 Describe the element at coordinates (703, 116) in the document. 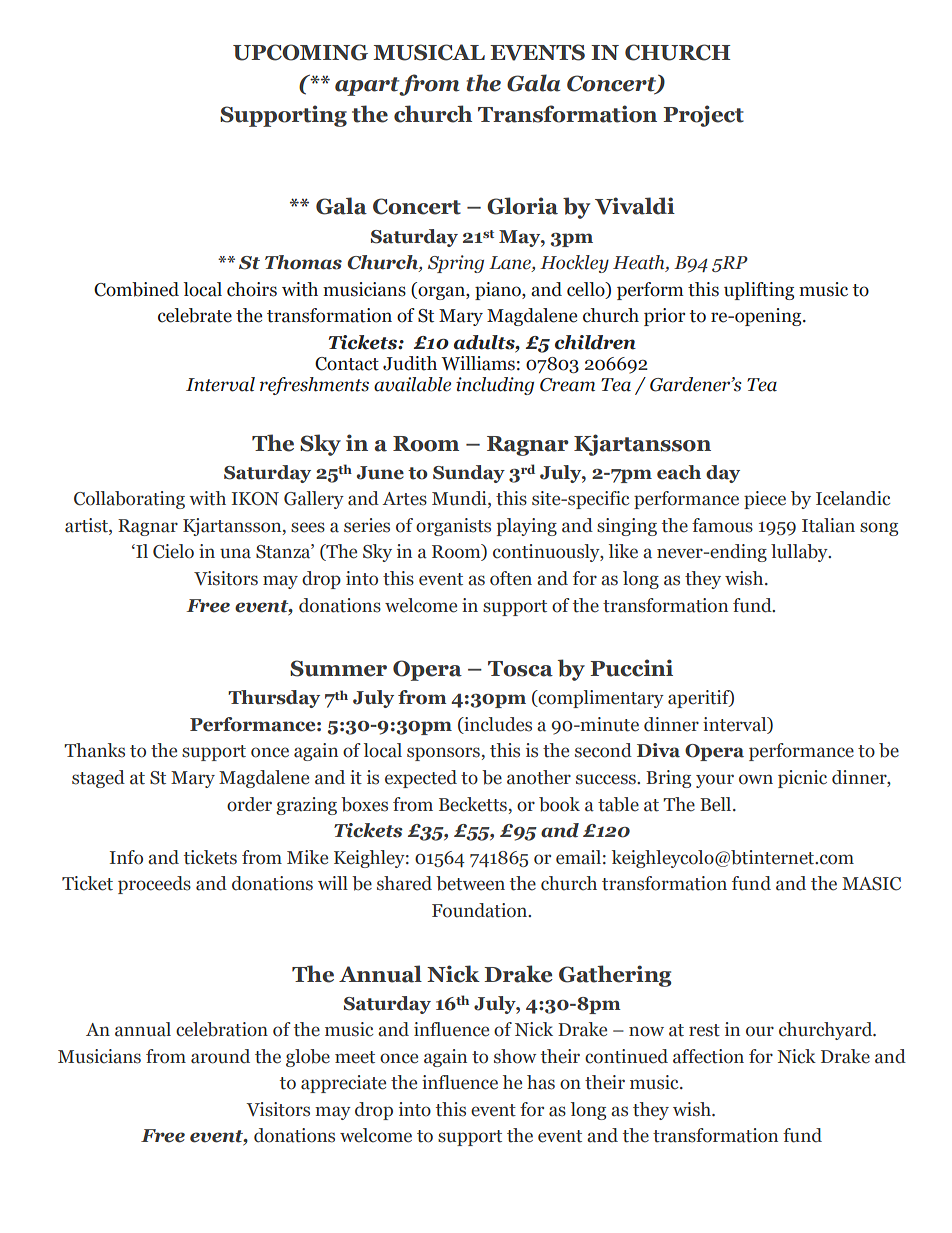

I see `Project` at that location.
